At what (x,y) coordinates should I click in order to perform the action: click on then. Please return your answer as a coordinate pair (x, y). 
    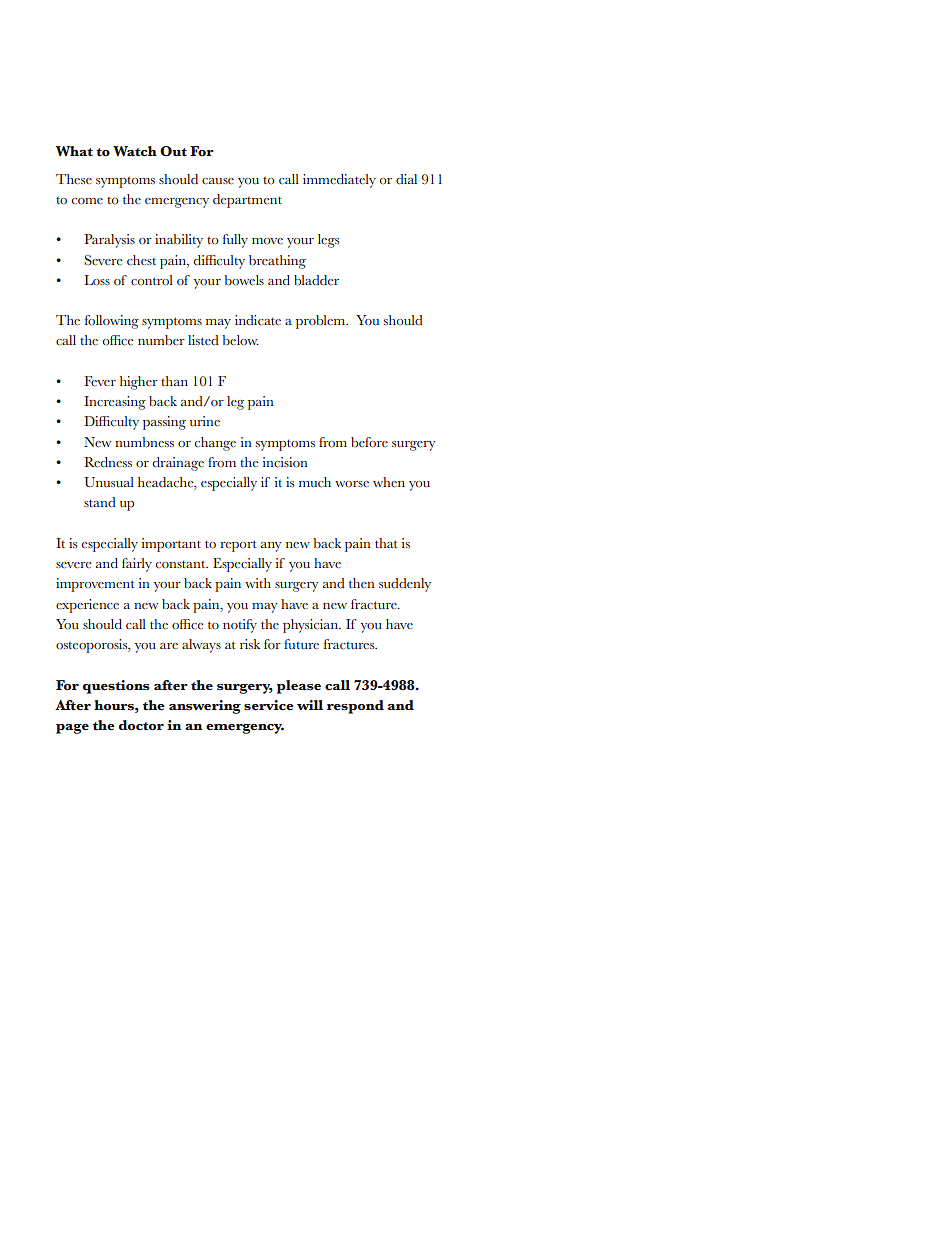
    Looking at the image, I should click on (362, 583).
